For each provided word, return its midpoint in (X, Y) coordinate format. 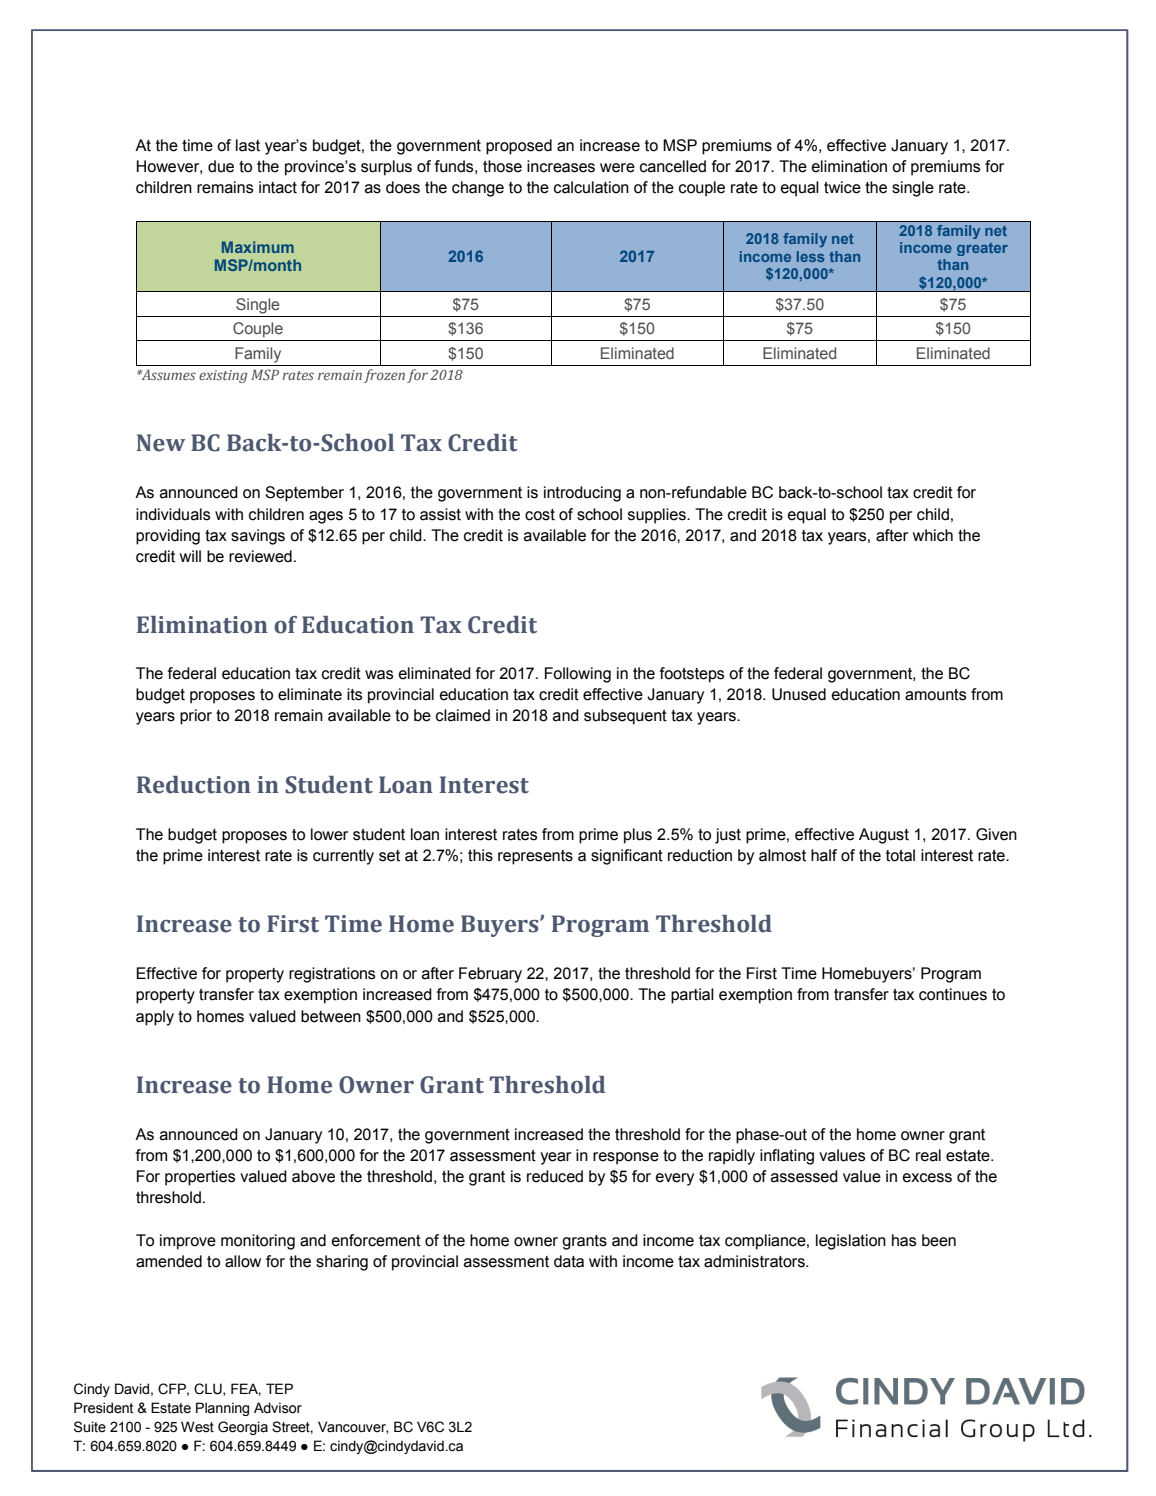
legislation (851, 1242)
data (569, 1261)
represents (535, 857)
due (221, 166)
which (933, 535)
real (928, 1155)
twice (842, 187)
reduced (555, 1176)
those (502, 166)
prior (196, 717)
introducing (582, 494)
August (884, 836)
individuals (173, 514)
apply (155, 1018)
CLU (209, 1389)
